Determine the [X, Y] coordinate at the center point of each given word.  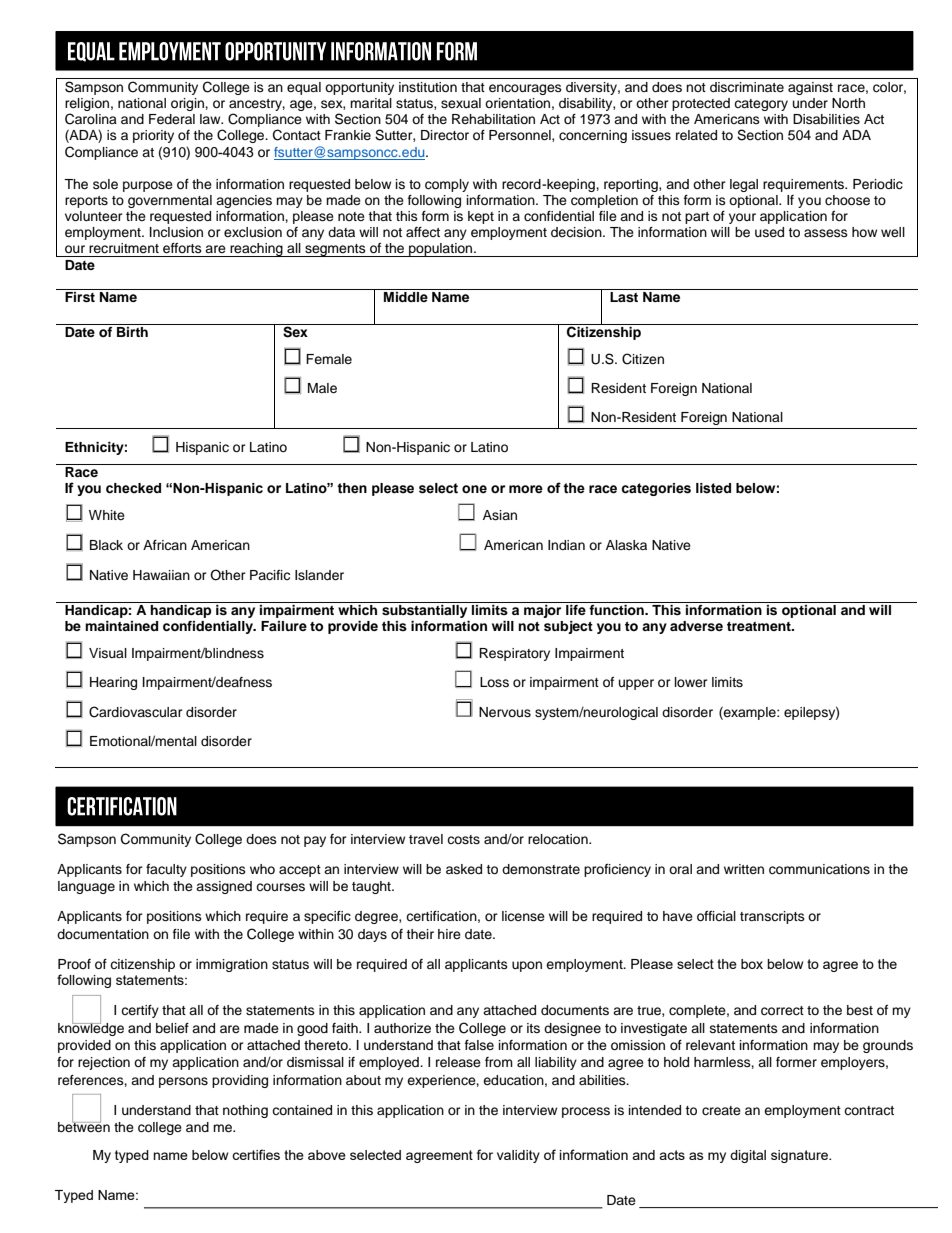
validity [518, 1156]
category [761, 105]
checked [133, 488]
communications [819, 869]
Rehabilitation [493, 119]
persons [183, 1082]
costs [463, 839]
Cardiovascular [136, 712]
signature [800, 1156]
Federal [172, 119]
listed [713, 488]
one [474, 489]
